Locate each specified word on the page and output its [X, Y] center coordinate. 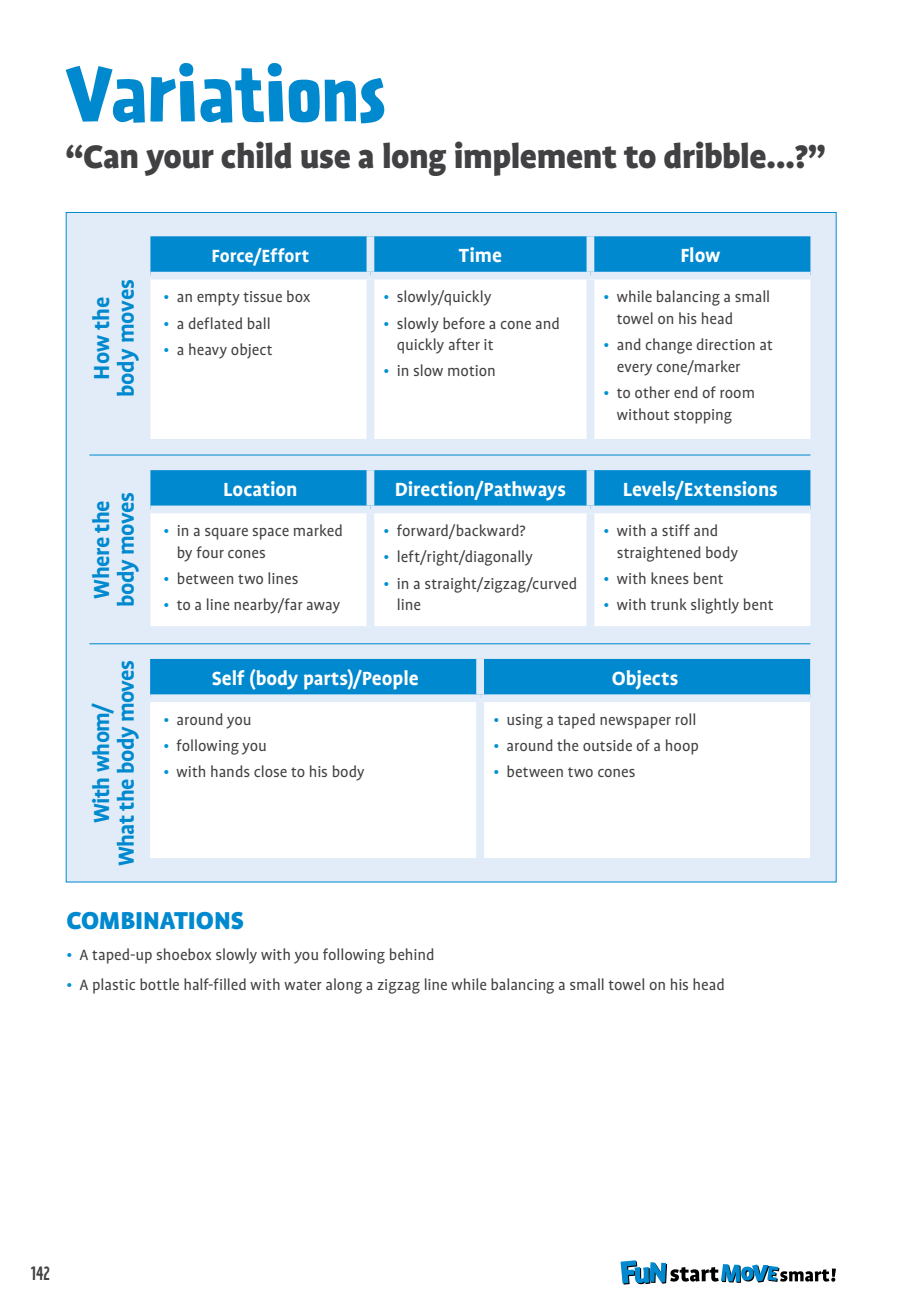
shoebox [184, 954]
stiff [676, 530]
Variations [225, 93]
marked [318, 530]
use [325, 159]
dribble [716, 155]
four [210, 552]
